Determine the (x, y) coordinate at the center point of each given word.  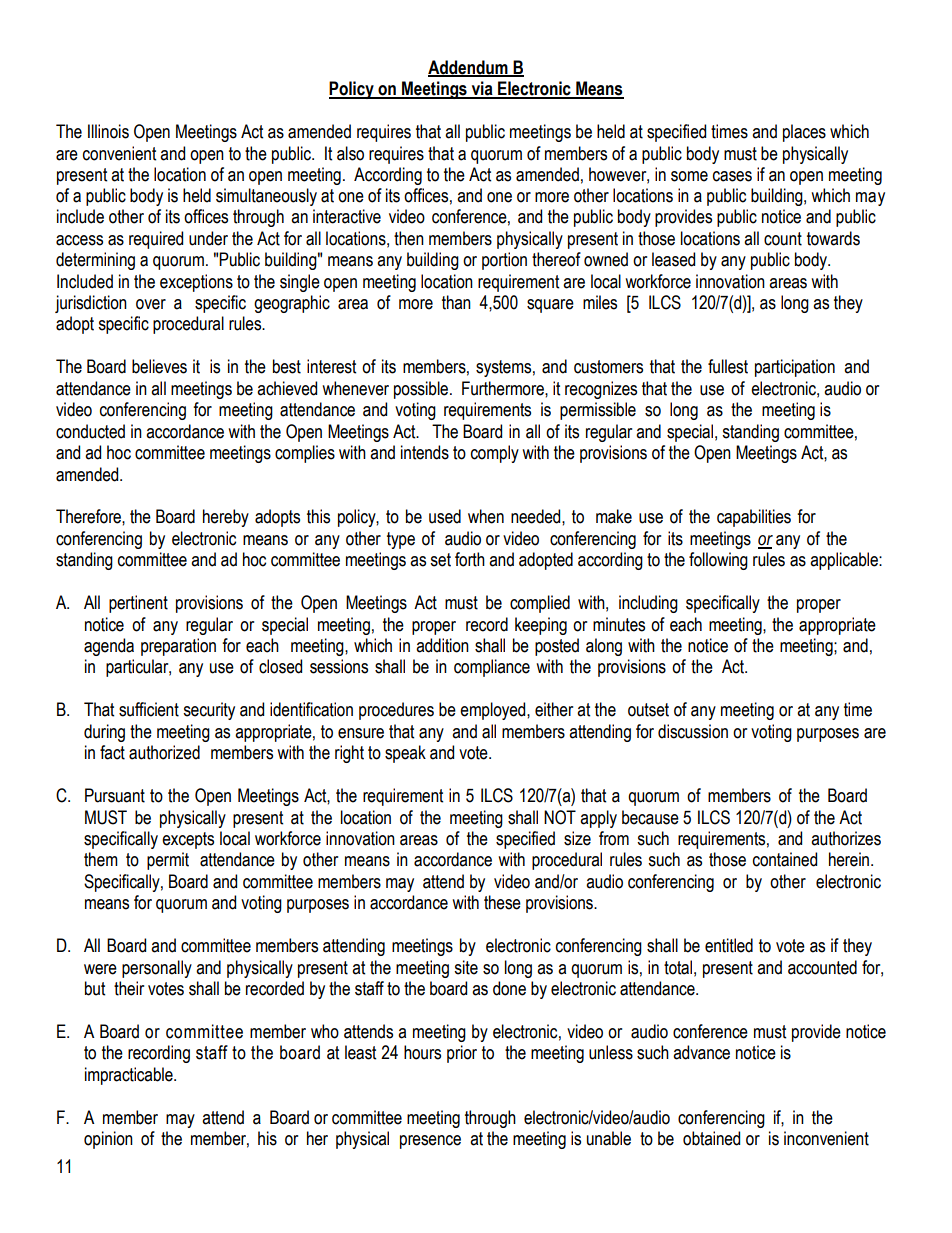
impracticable (130, 1076)
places (804, 133)
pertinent (138, 604)
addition (442, 645)
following (718, 561)
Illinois (108, 131)
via (482, 89)
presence (430, 1142)
